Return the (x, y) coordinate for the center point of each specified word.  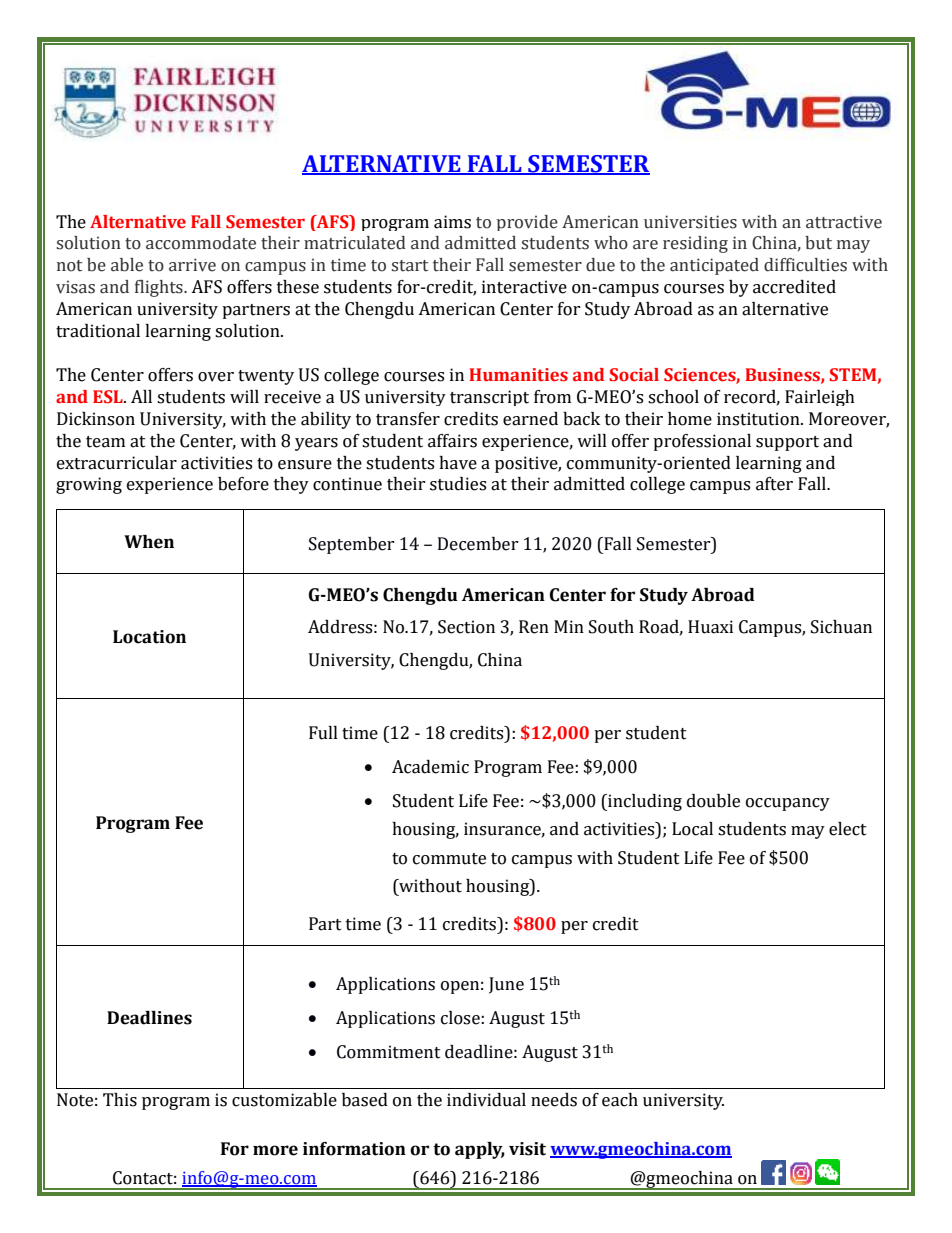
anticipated (714, 266)
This (120, 1100)
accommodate (201, 243)
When (149, 542)
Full (323, 733)
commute (449, 859)
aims (452, 222)
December (478, 544)
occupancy (788, 804)
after (774, 484)
